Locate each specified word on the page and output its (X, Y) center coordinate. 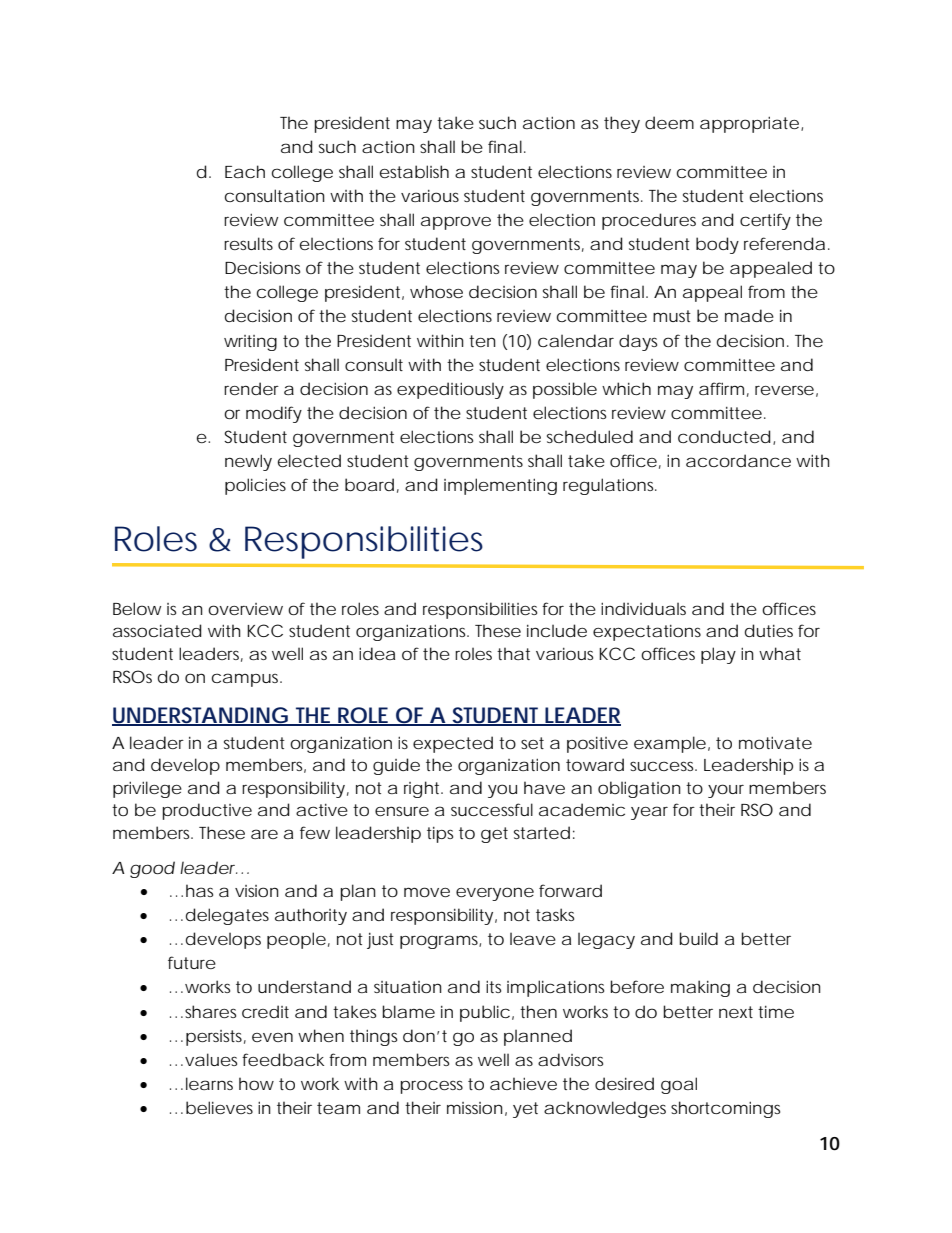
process (431, 1087)
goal (679, 1085)
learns (209, 1083)
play (718, 655)
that (513, 653)
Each (245, 171)
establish (414, 172)
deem (669, 122)
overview (245, 609)
